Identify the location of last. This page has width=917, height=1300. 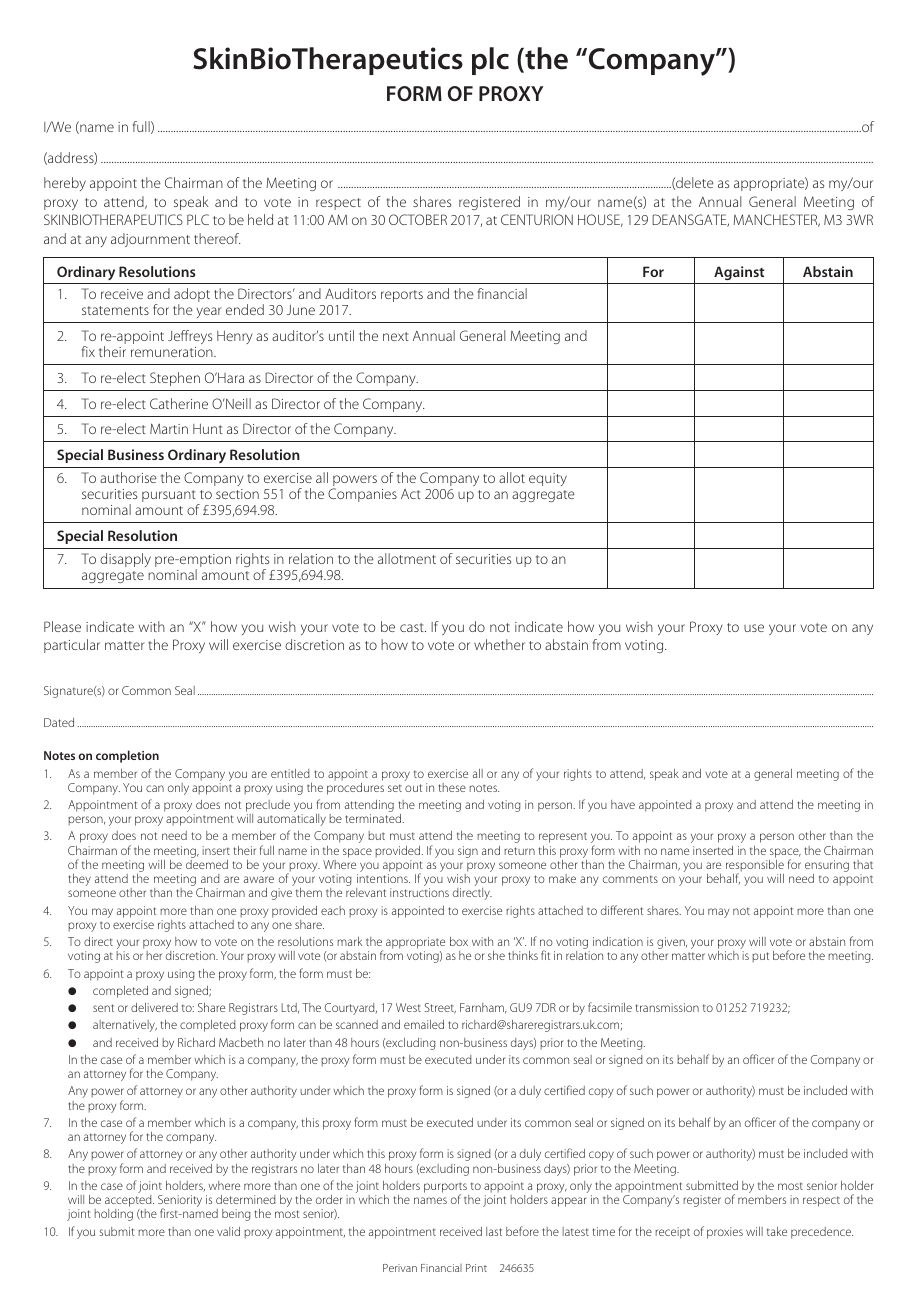
(494, 1231).
